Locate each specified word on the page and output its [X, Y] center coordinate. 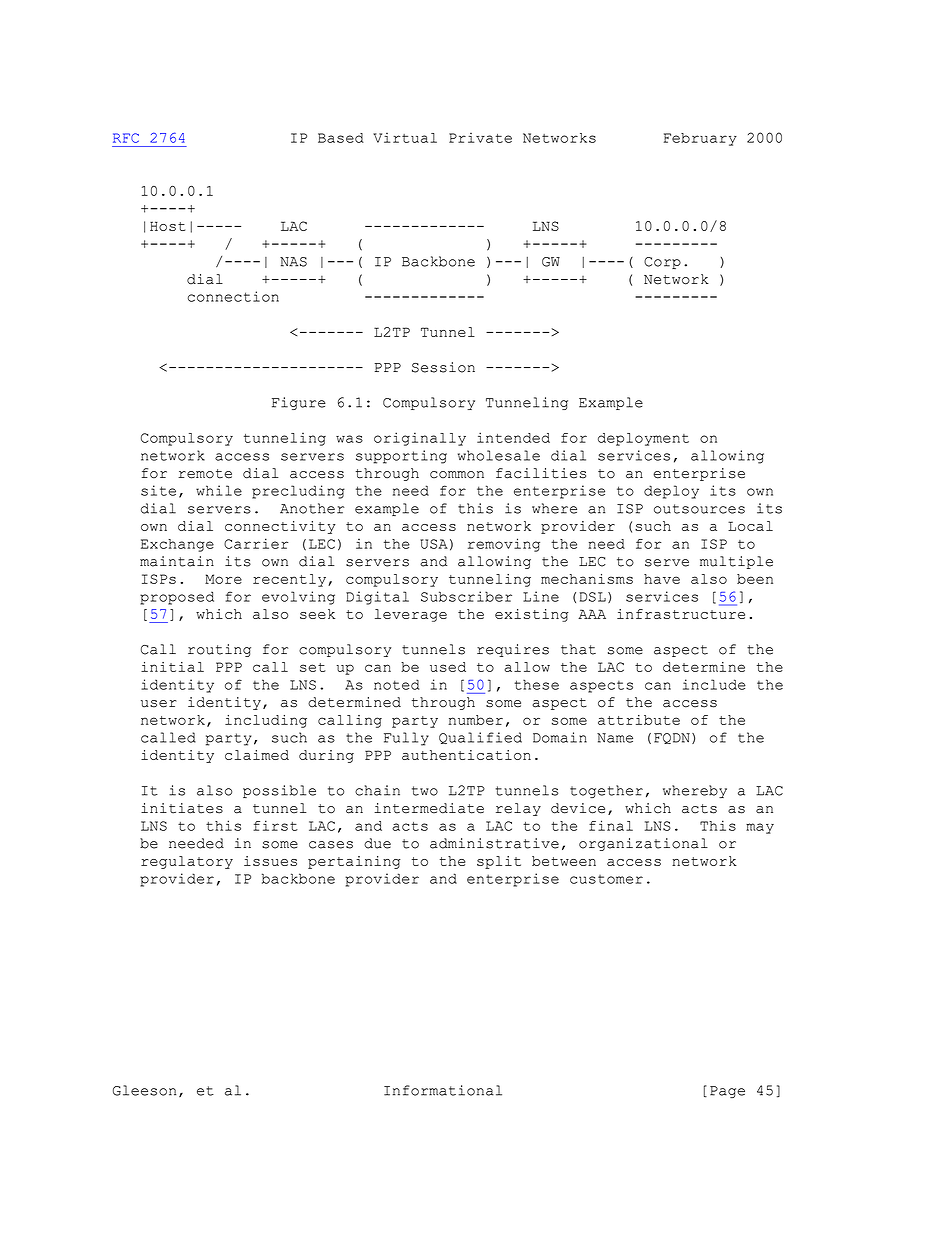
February [700, 139]
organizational [643, 844]
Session [443, 367]
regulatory [187, 862]
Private [480, 138]
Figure [299, 403]
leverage [411, 615]
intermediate [429, 808]
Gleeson [144, 1090]
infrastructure [681, 614]
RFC [126, 138]
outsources [699, 509]
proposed [177, 598]
